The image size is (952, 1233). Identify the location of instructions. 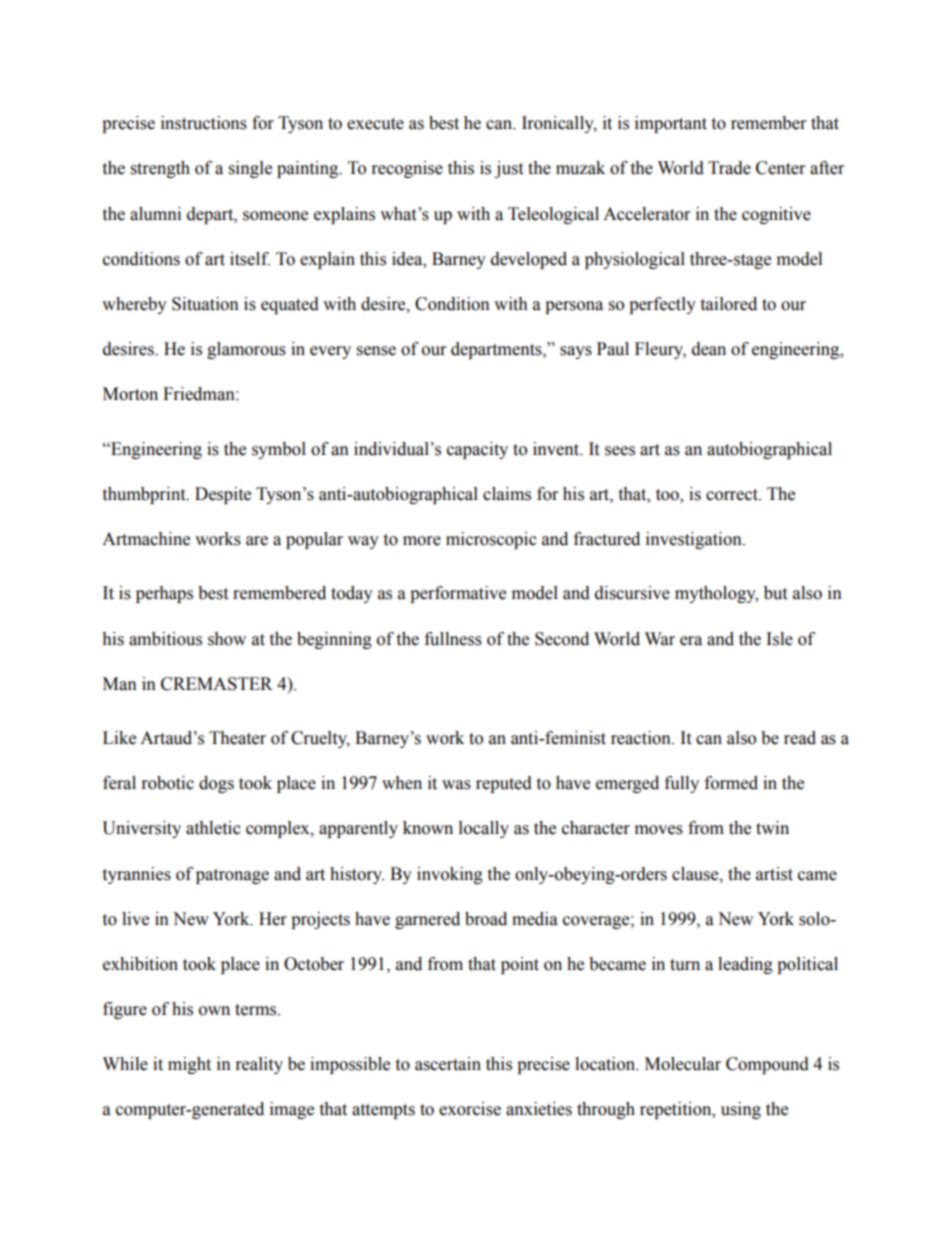
(204, 123).
